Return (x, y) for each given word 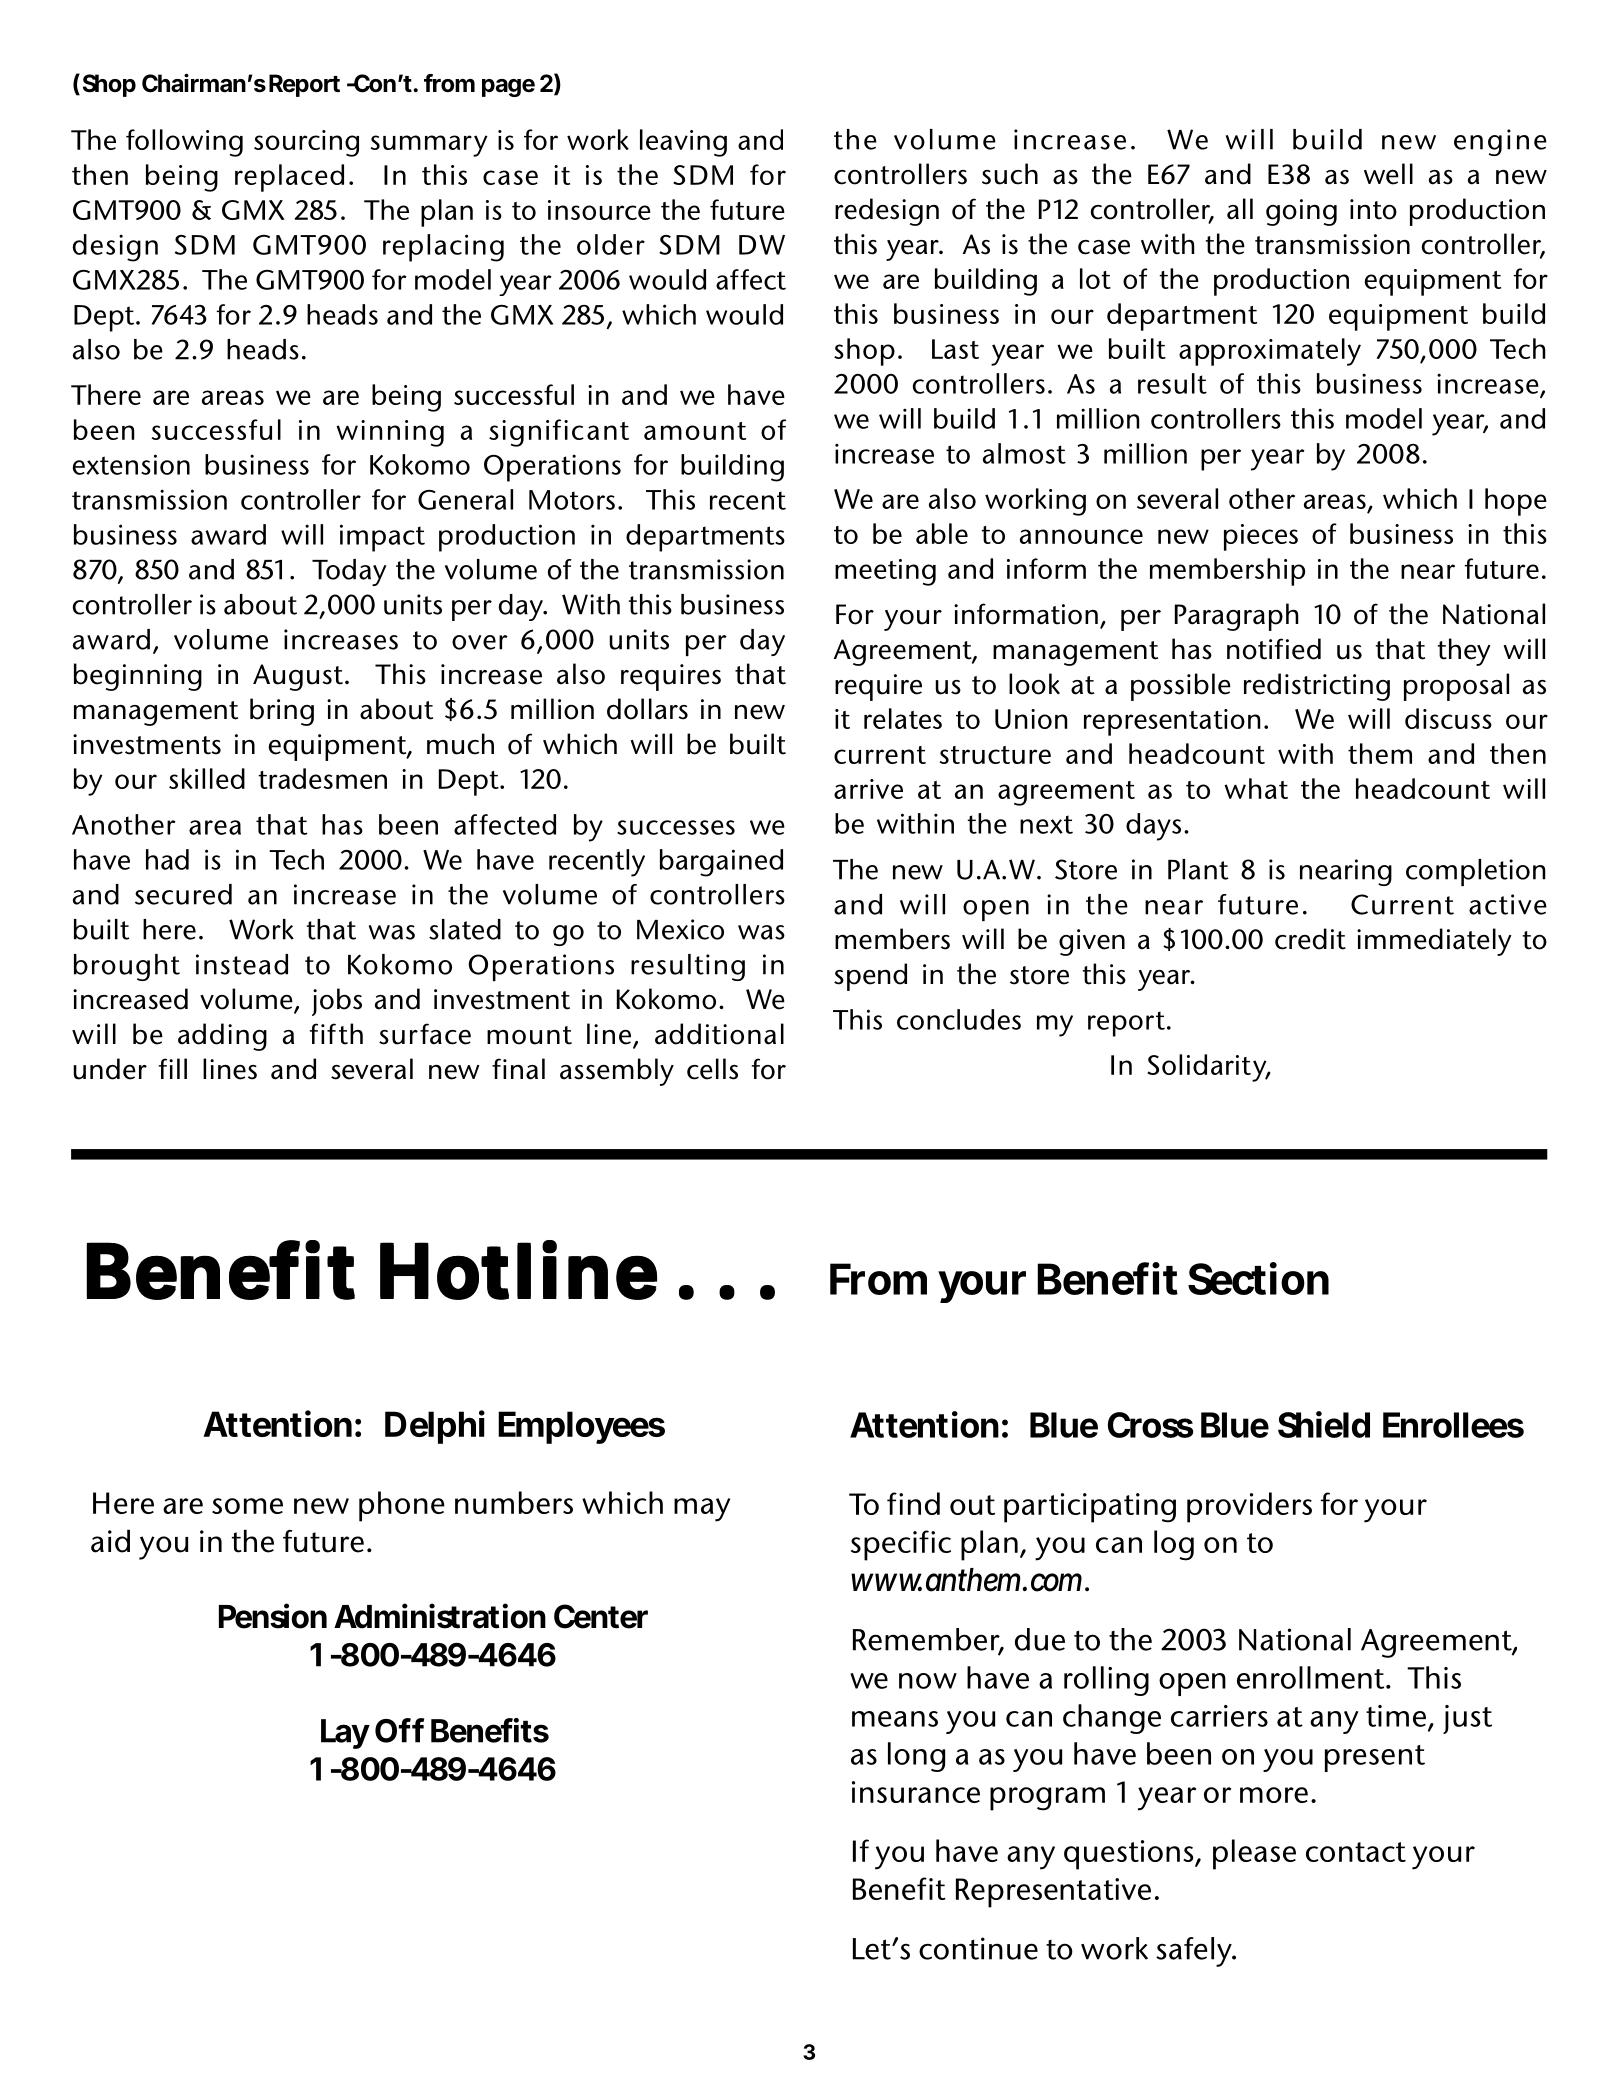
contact (1356, 1852)
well (1388, 174)
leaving (683, 143)
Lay (345, 1734)
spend (870, 977)
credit (1310, 939)
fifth (336, 1034)
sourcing (306, 143)
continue (978, 1948)
